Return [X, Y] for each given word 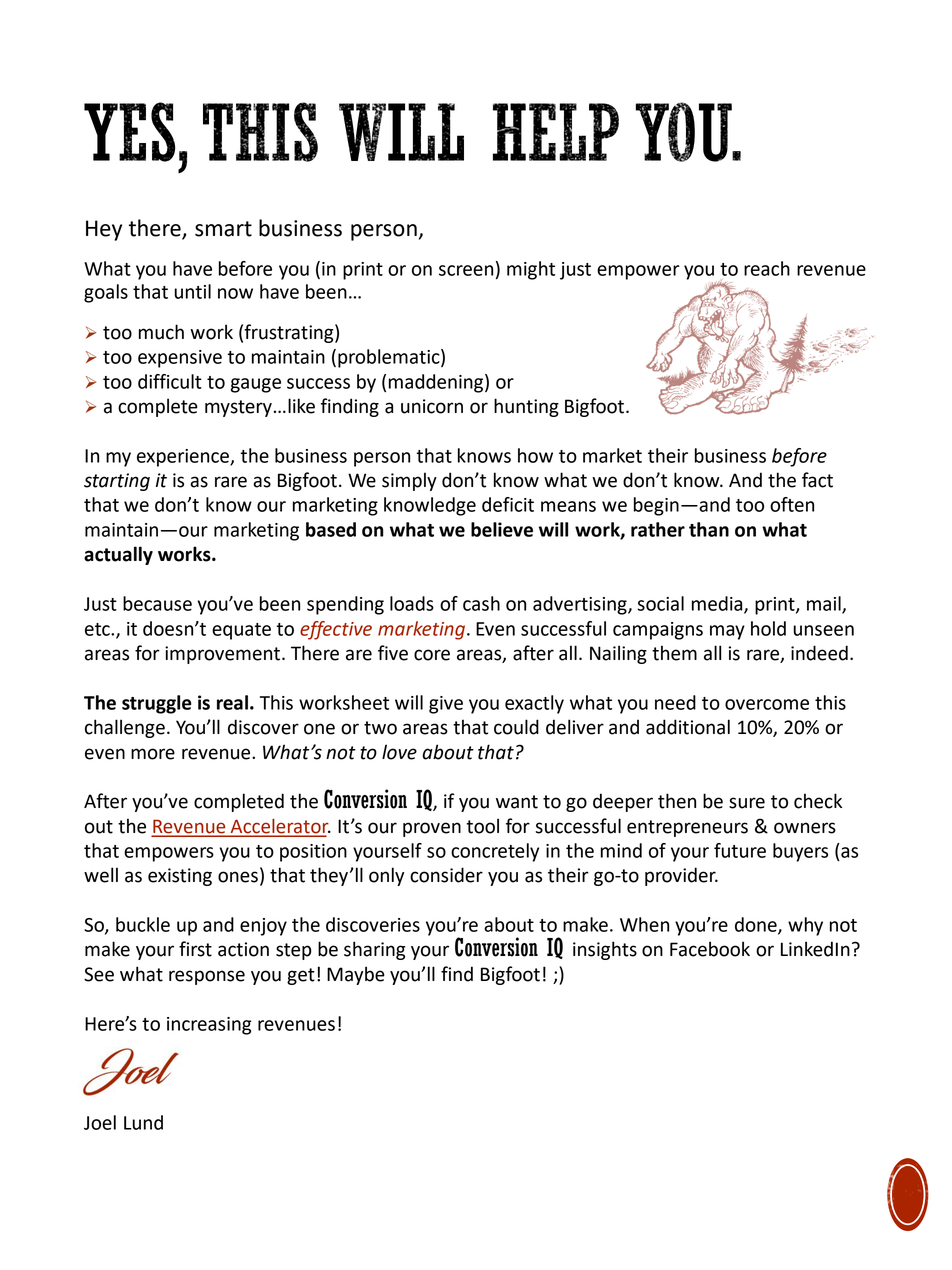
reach [767, 268]
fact [817, 480]
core [432, 655]
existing [180, 877]
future [740, 850]
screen [466, 270]
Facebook [710, 949]
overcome [767, 704]
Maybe [356, 975]
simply [409, 481]
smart [223, 229]
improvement [224, 655]
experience [184, 458]
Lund [143, 1122]
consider [446, 875]
